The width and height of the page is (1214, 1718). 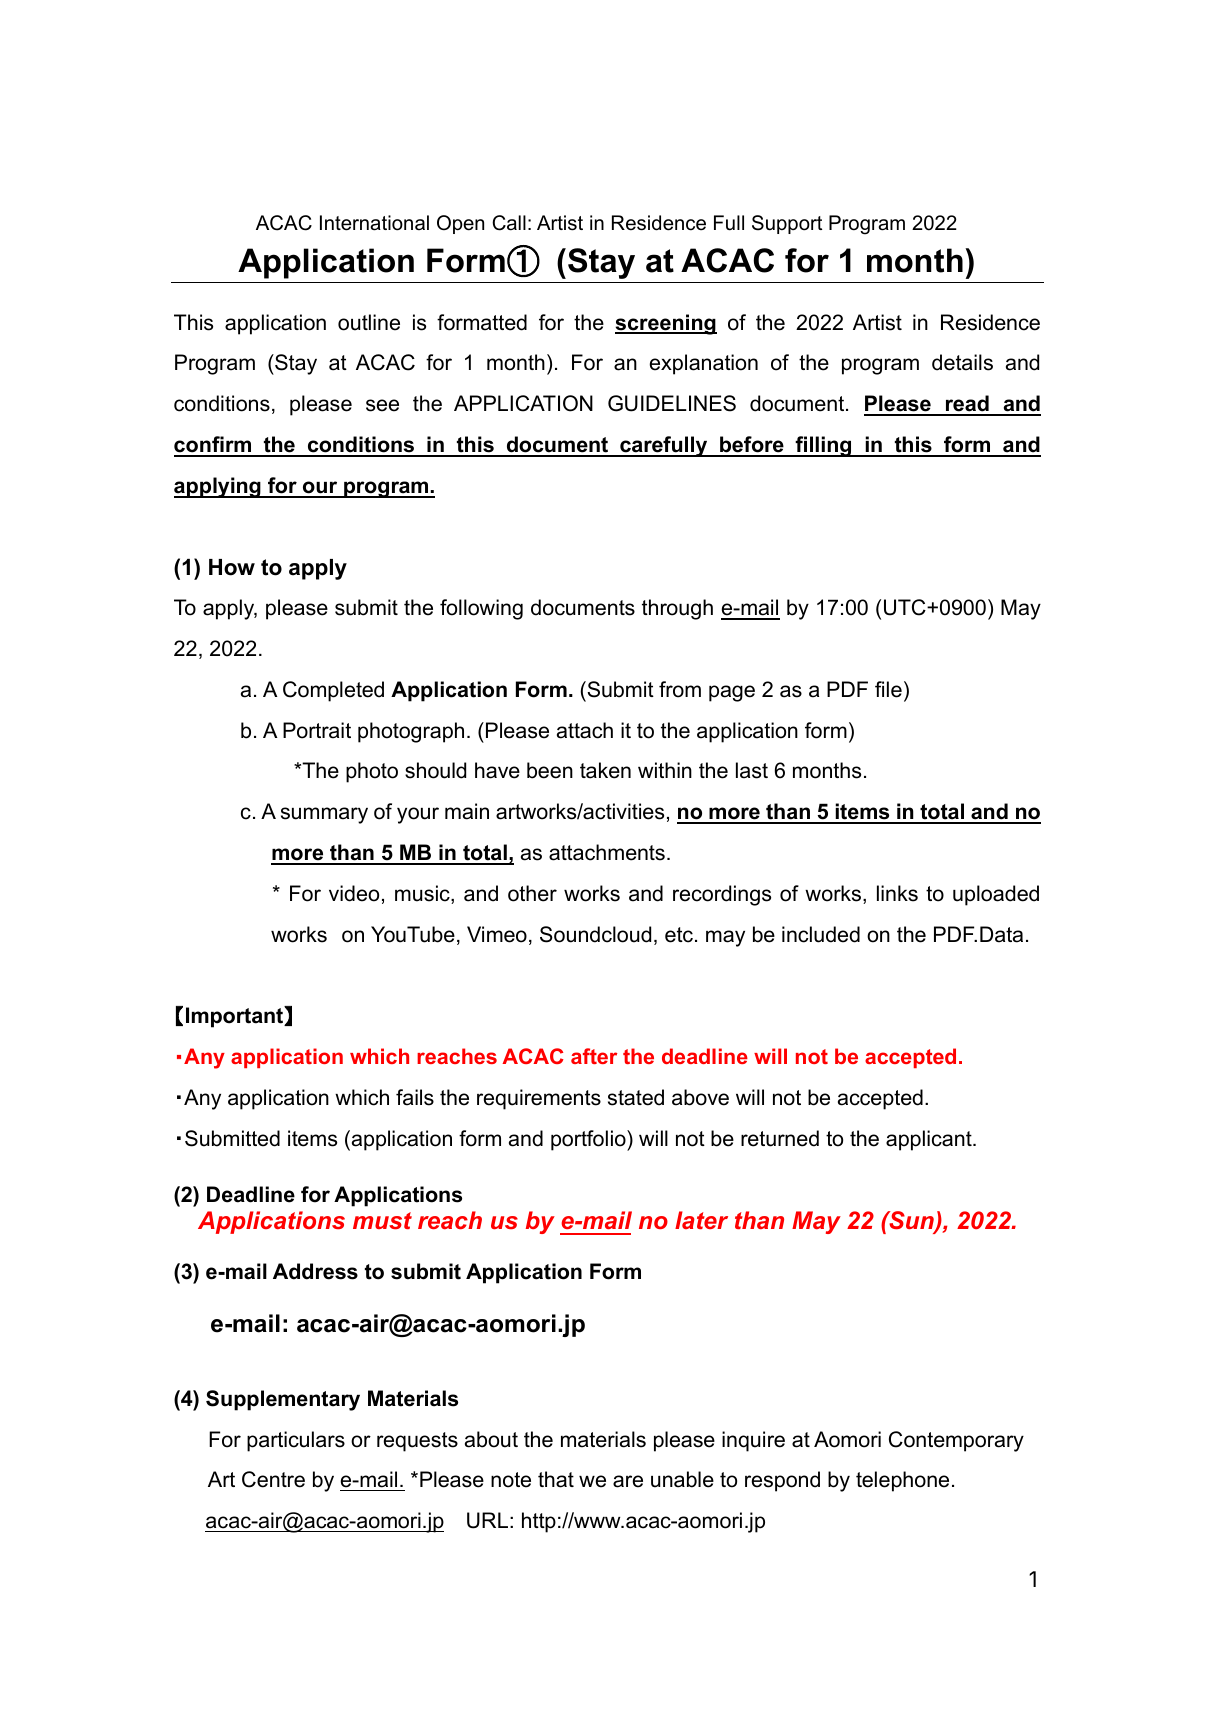 I want to click on must, so click(x=382, y=1220).
